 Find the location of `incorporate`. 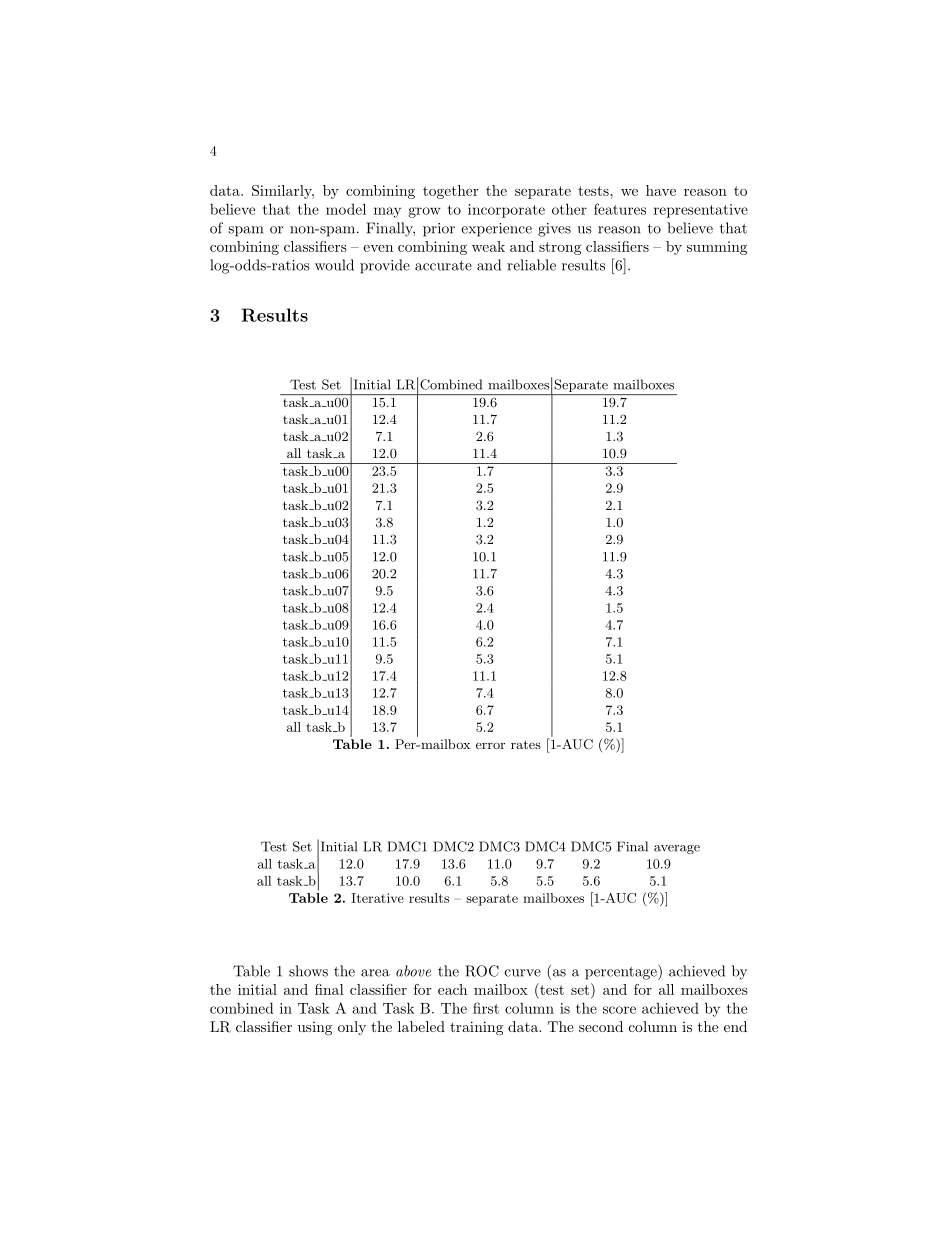

incorporate is located at coordinates (506, 211).
